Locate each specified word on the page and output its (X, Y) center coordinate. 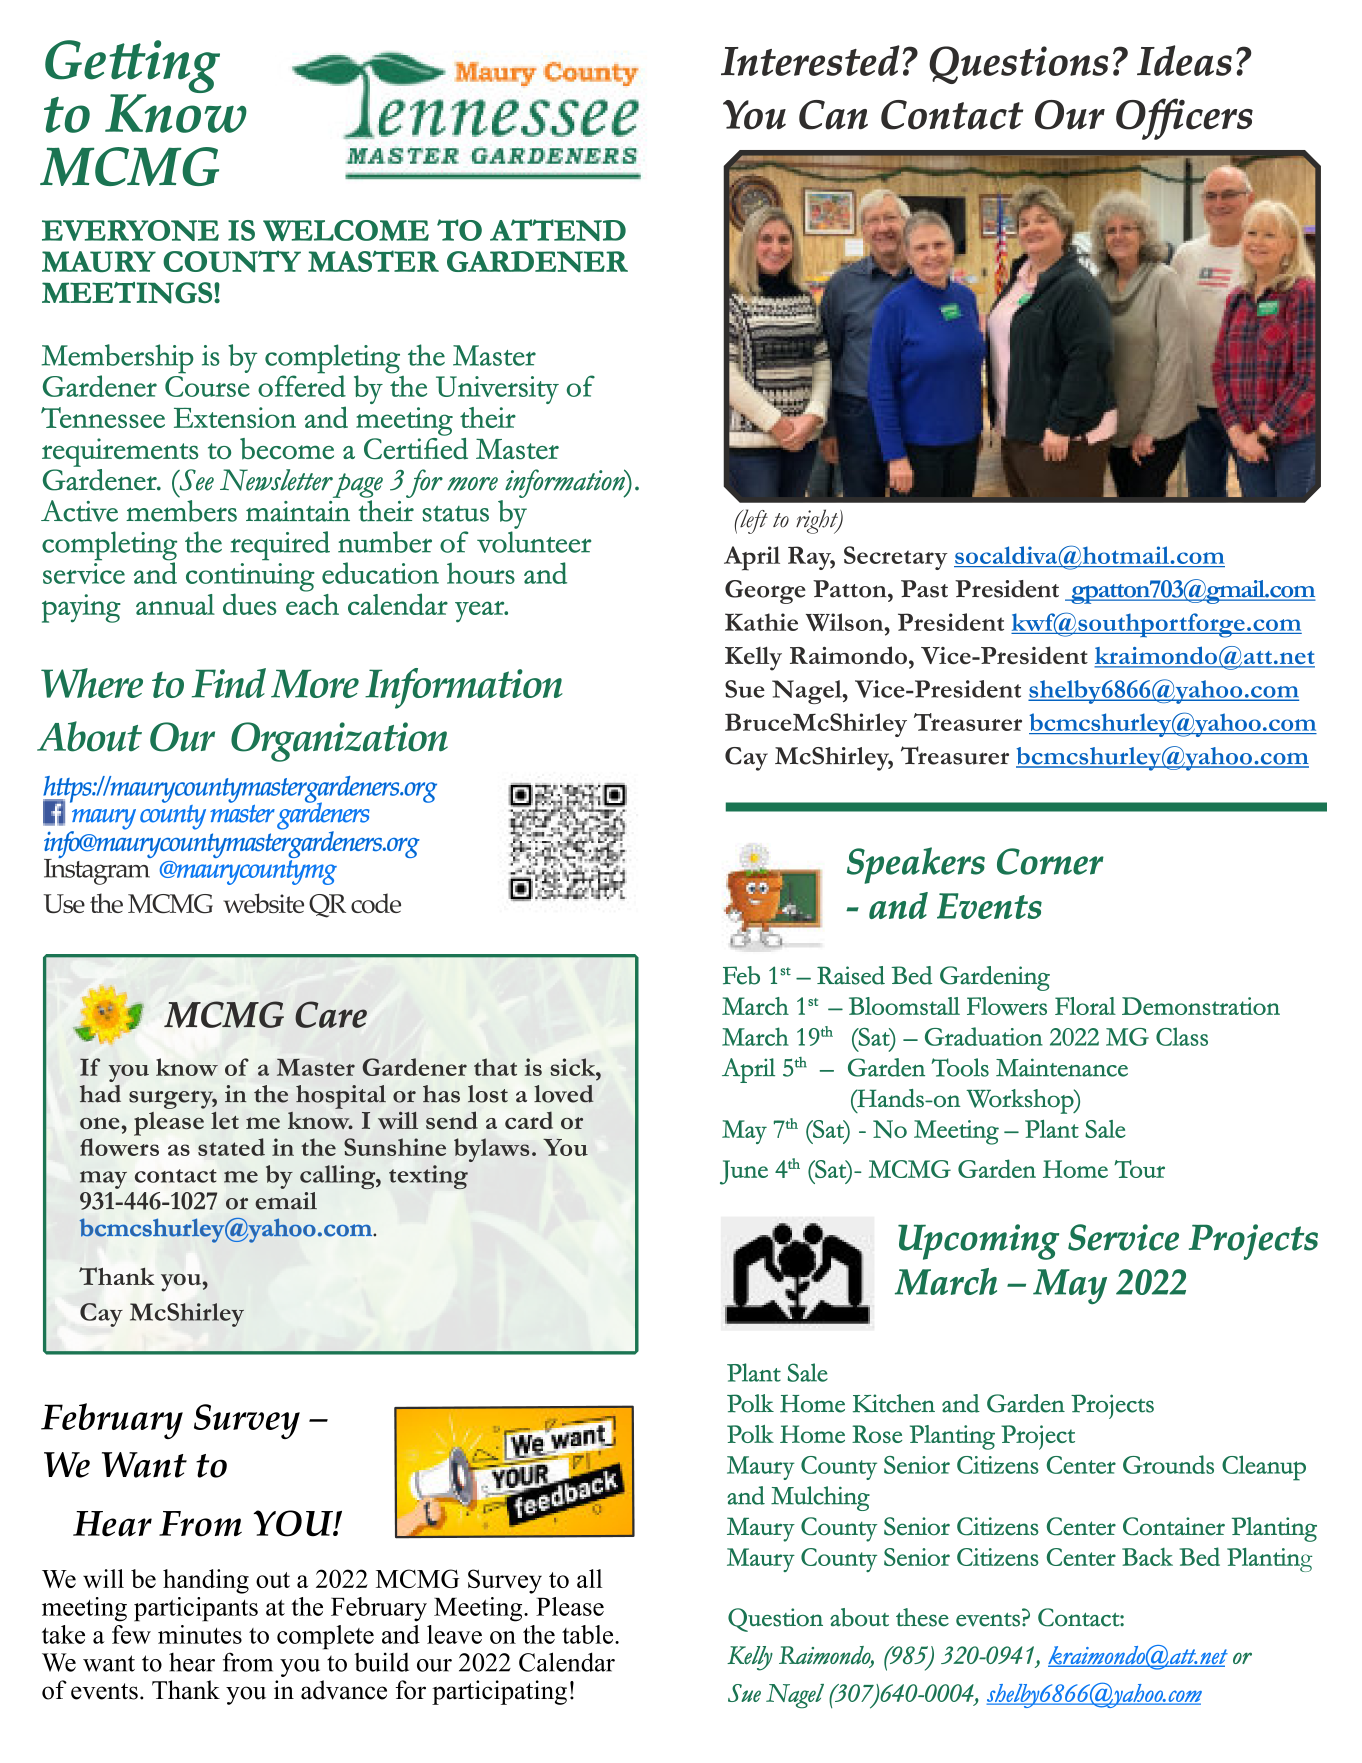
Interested (810, 60)
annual (175, 604)
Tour (1139, 1169)
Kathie (761, 622)
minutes (200, 1634)
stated (231, 1147)
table (589, 1634)
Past (924, 589)
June (744, 1172)
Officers (1184, 119)
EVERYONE (130, 230)
